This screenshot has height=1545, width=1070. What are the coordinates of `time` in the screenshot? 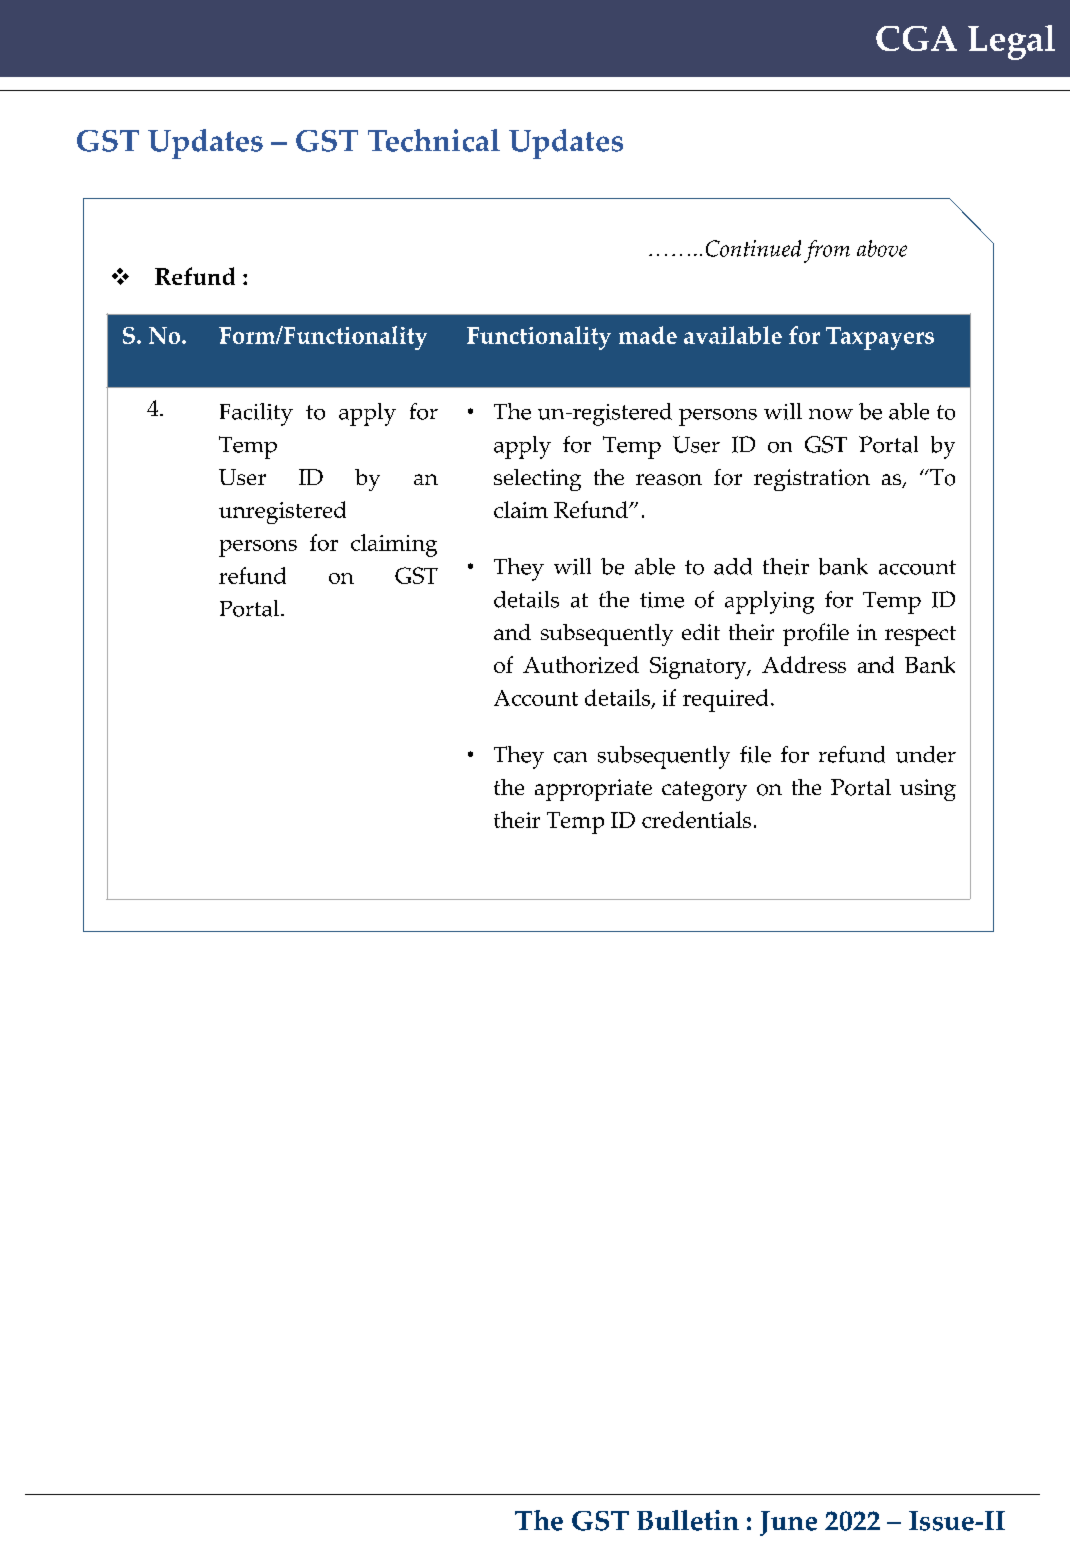 It's located at (662, 600).
